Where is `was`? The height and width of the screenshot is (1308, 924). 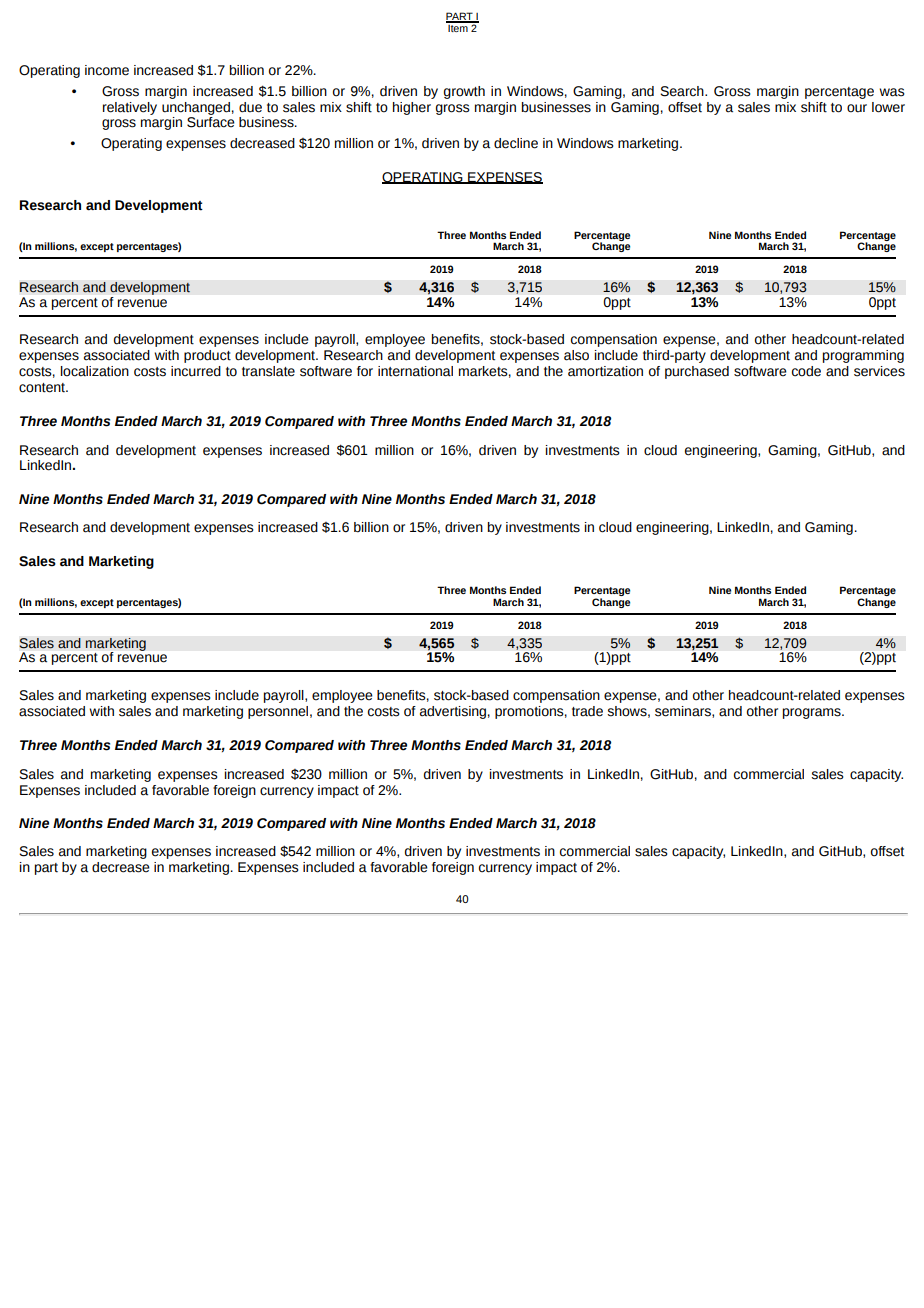 was is located at coordinates (892, 92).
